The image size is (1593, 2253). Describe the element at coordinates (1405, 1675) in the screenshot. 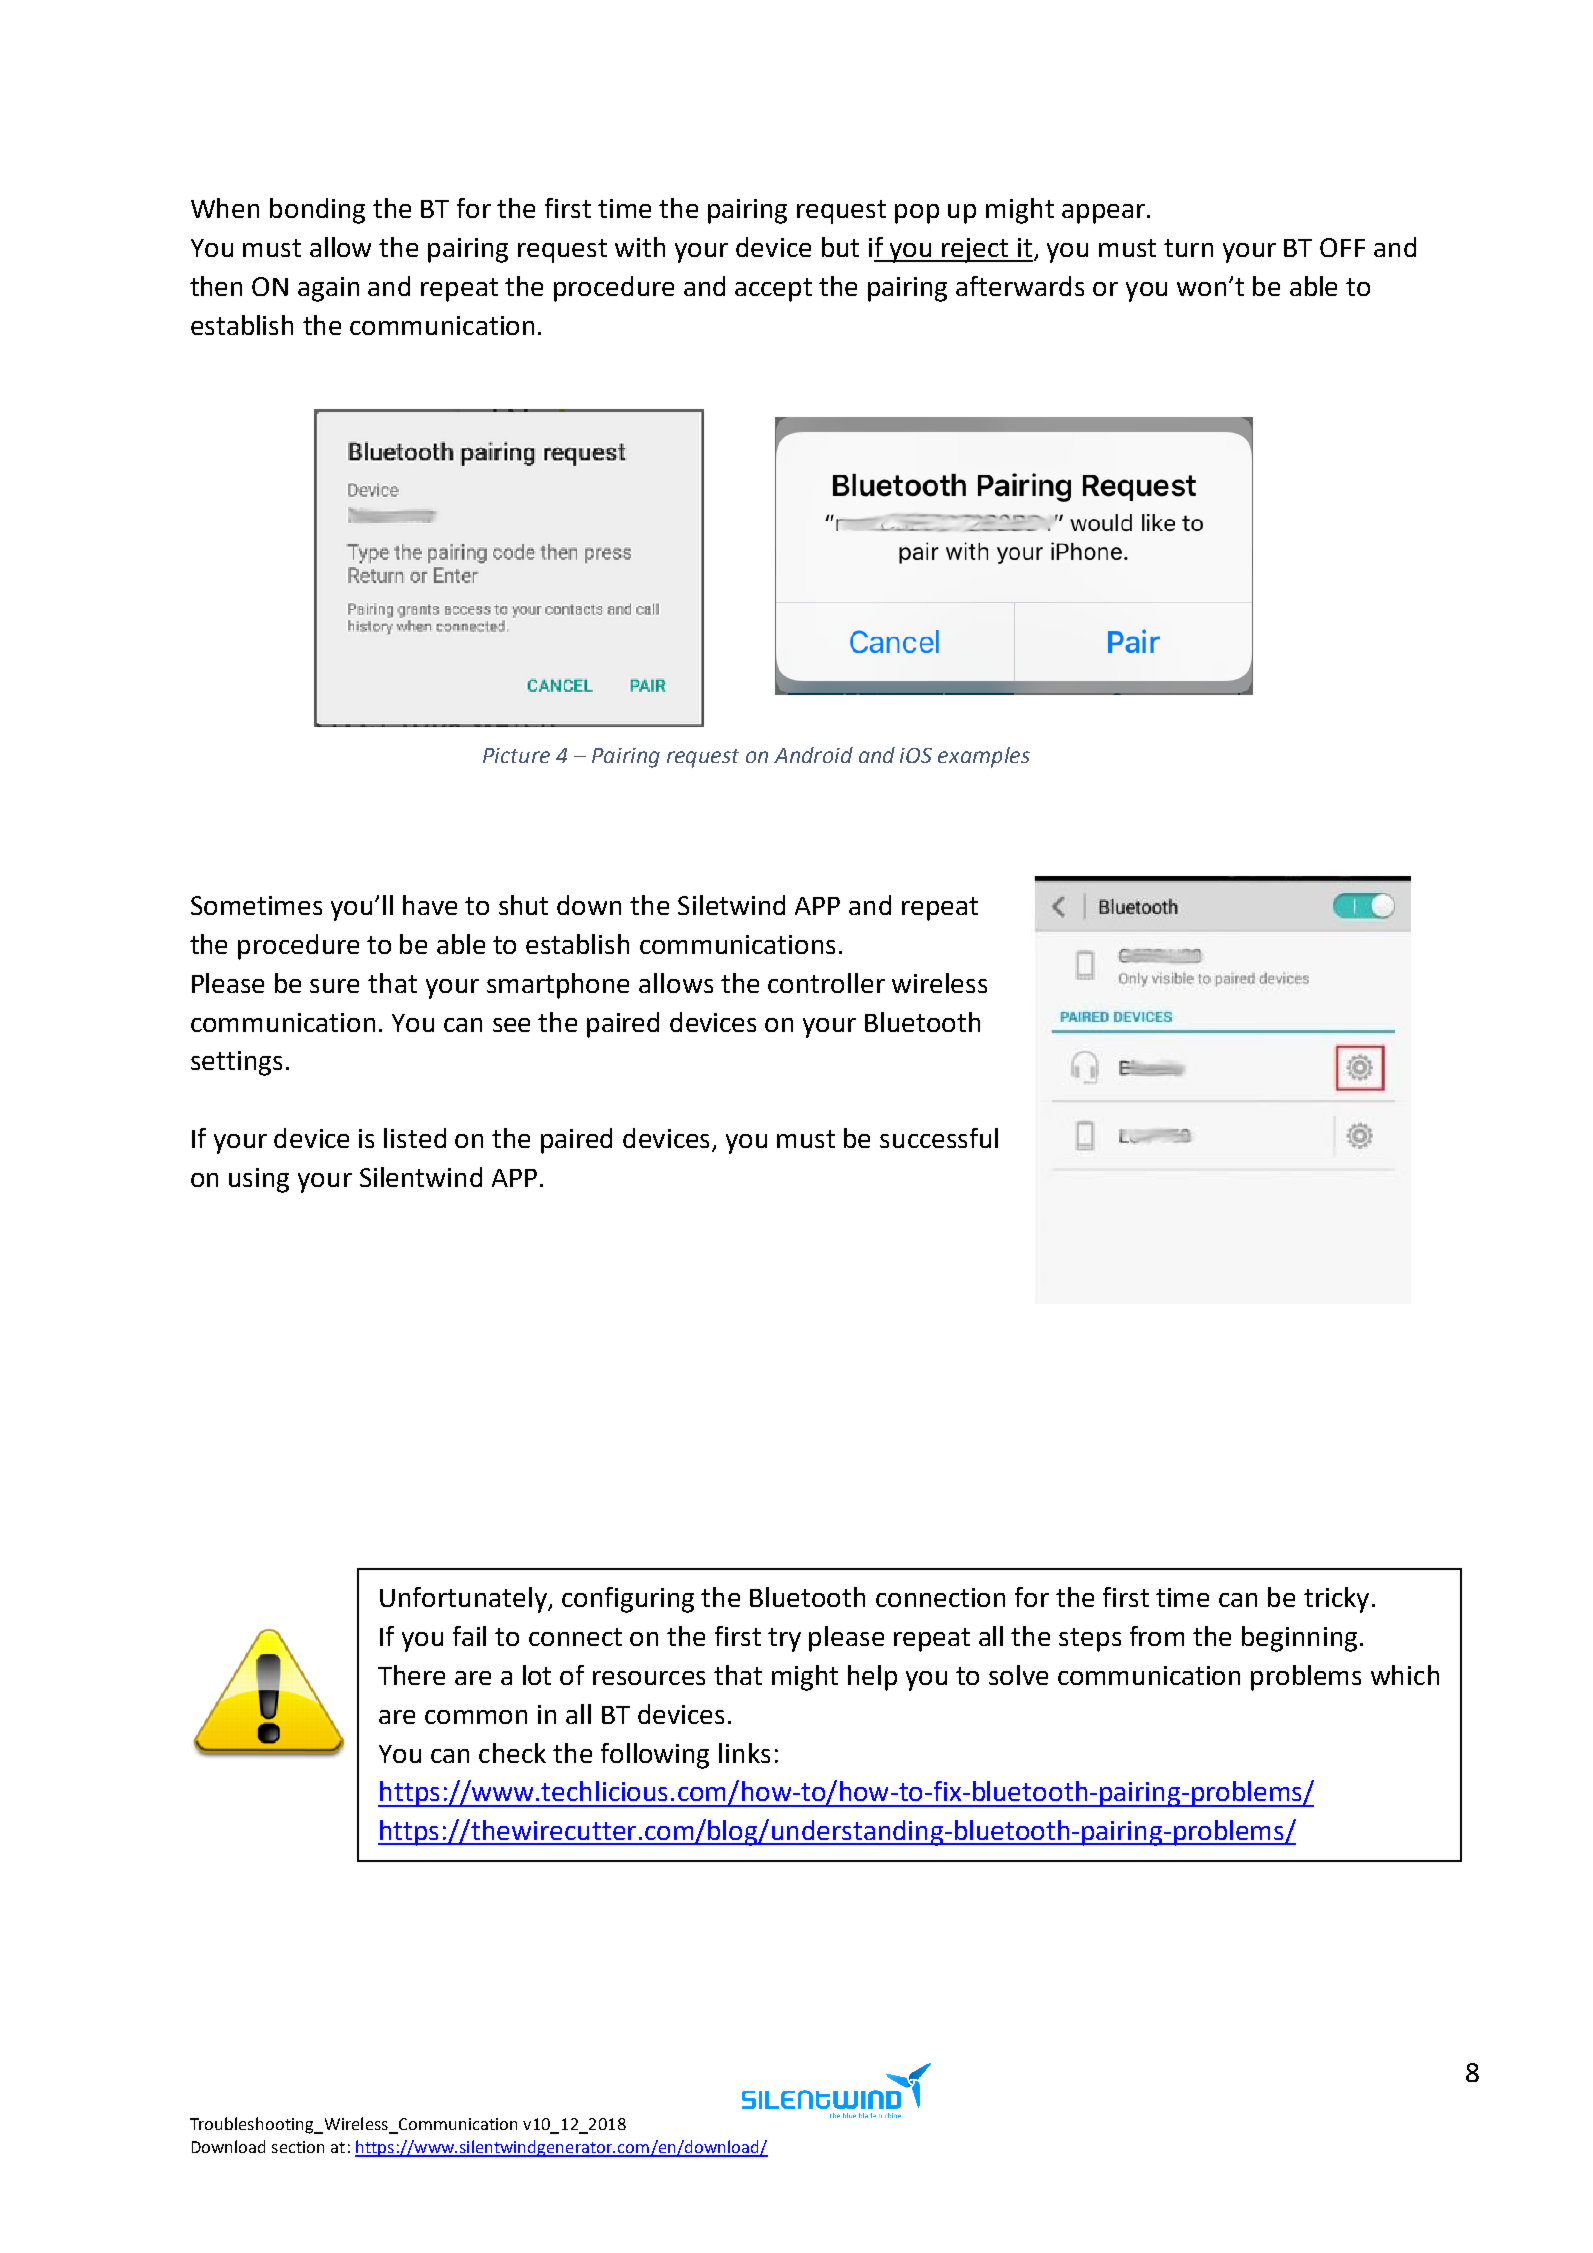

I see `which` at that location.
